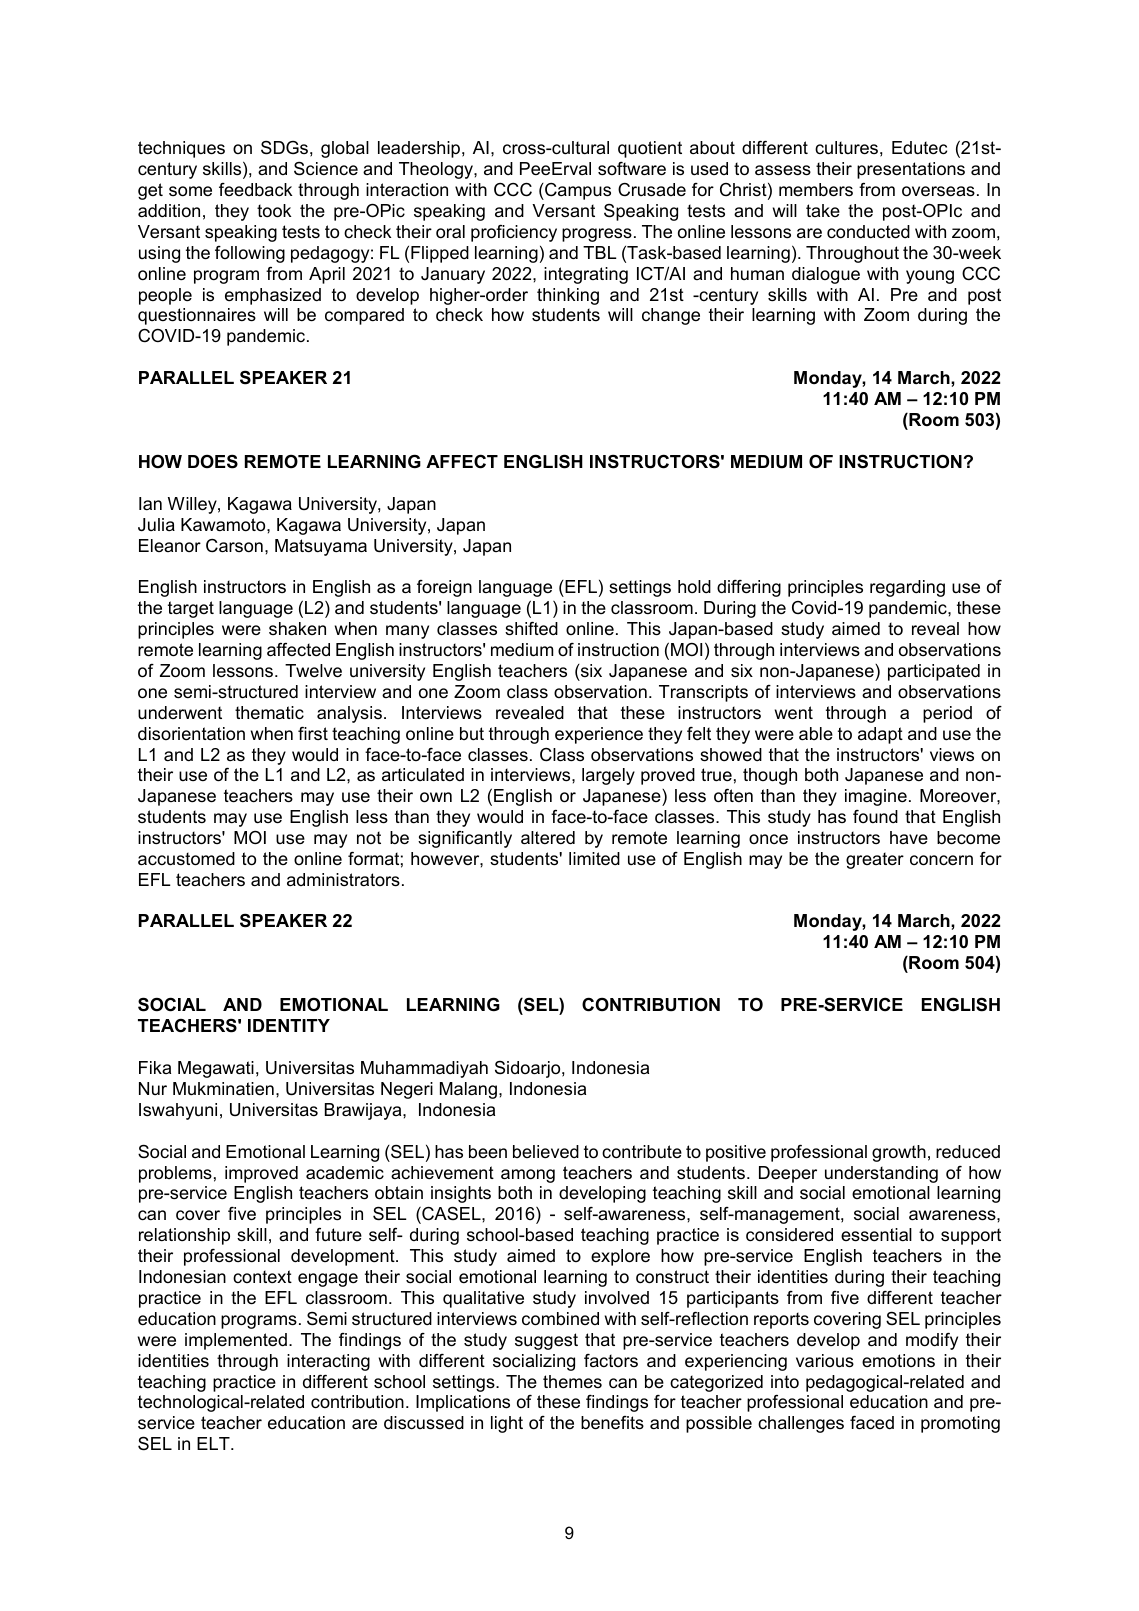 The width and height of the screenshot is (1139, 1611). What do you see at coordinates (236, 1341) in the screenshot?
I see `implemented` at bounding box center [236, 1341].
